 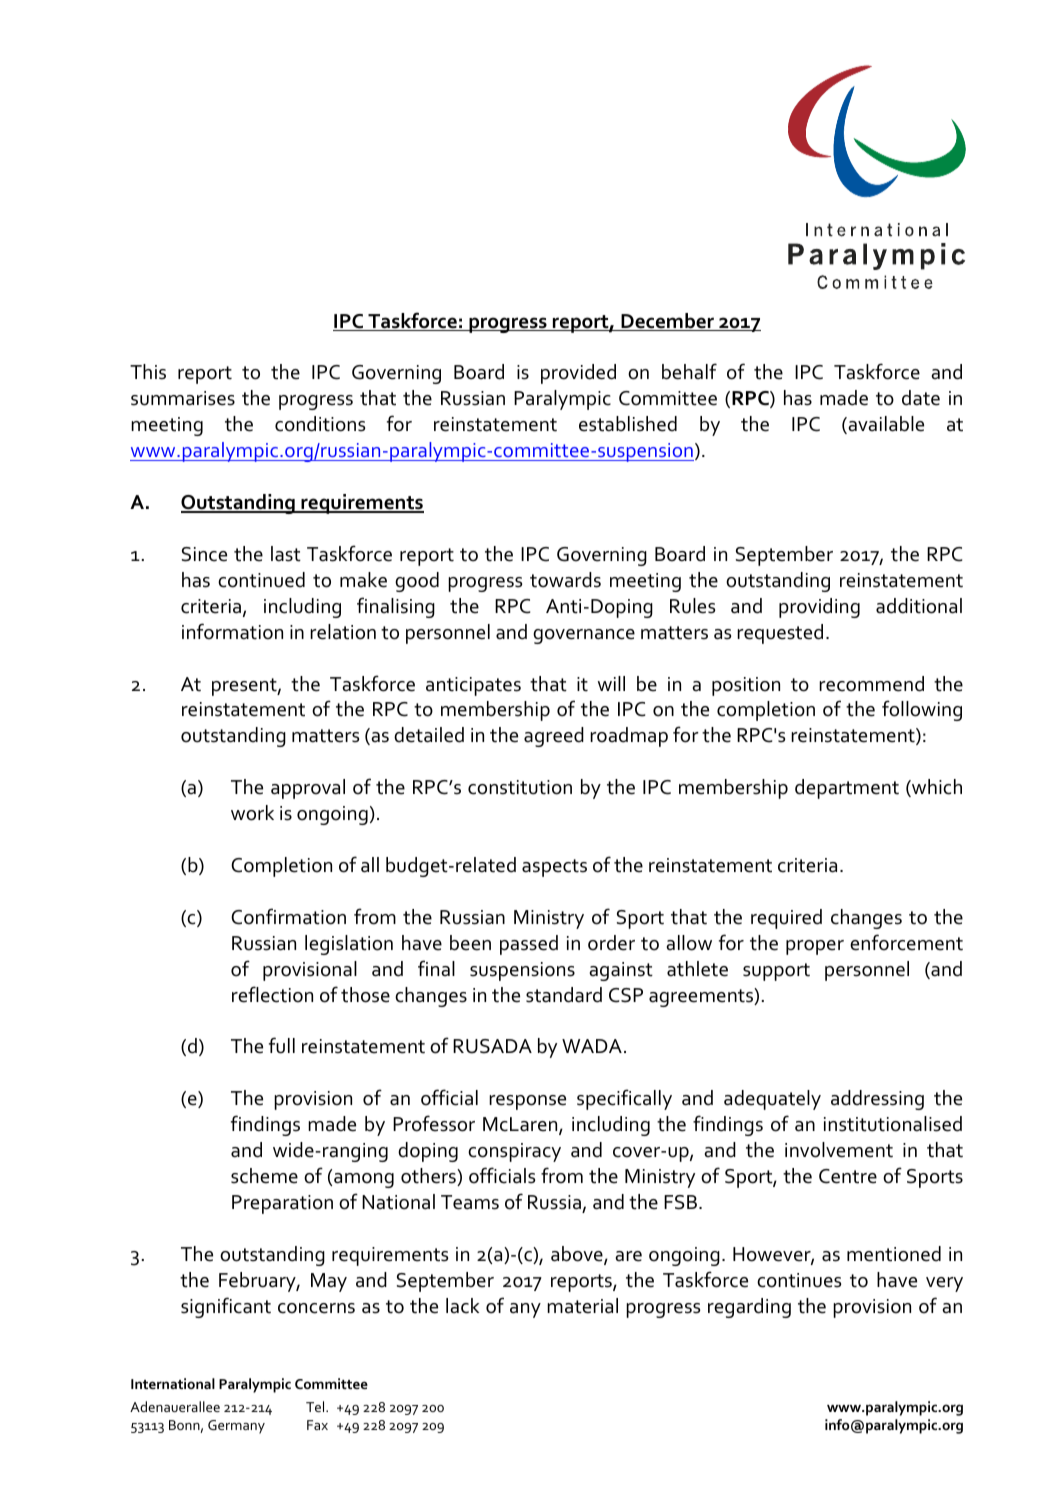 I want to click on date, so click(x=921, y=398).
